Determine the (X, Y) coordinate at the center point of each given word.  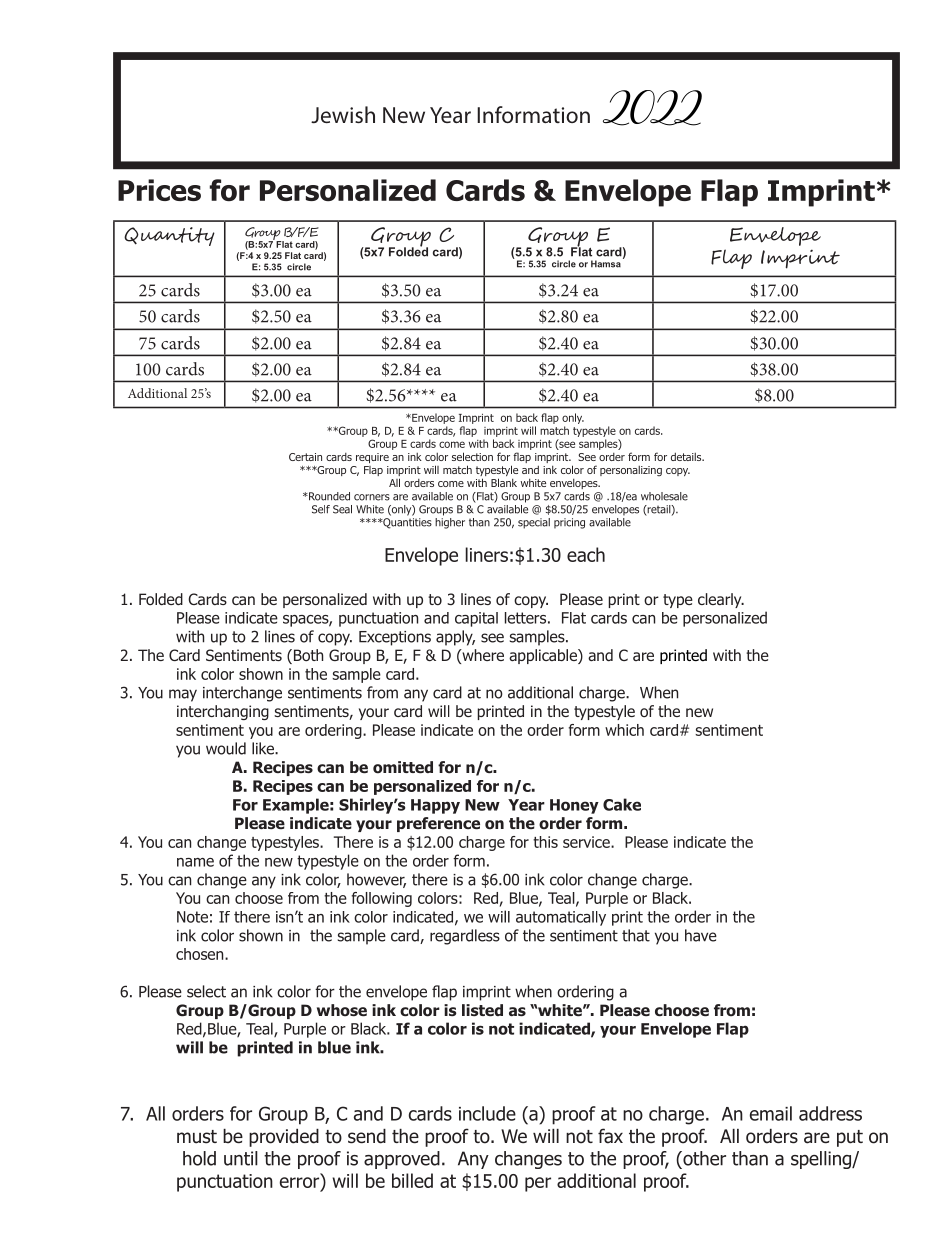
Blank (504, 482)
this (545, 842)
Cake (622, 804)
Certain (305, 457)
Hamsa (606, 264)
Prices (159, 190)
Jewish (343, 115)
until (241, 1158)
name (195, 862)
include (487, 1113)
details (687, 456)
